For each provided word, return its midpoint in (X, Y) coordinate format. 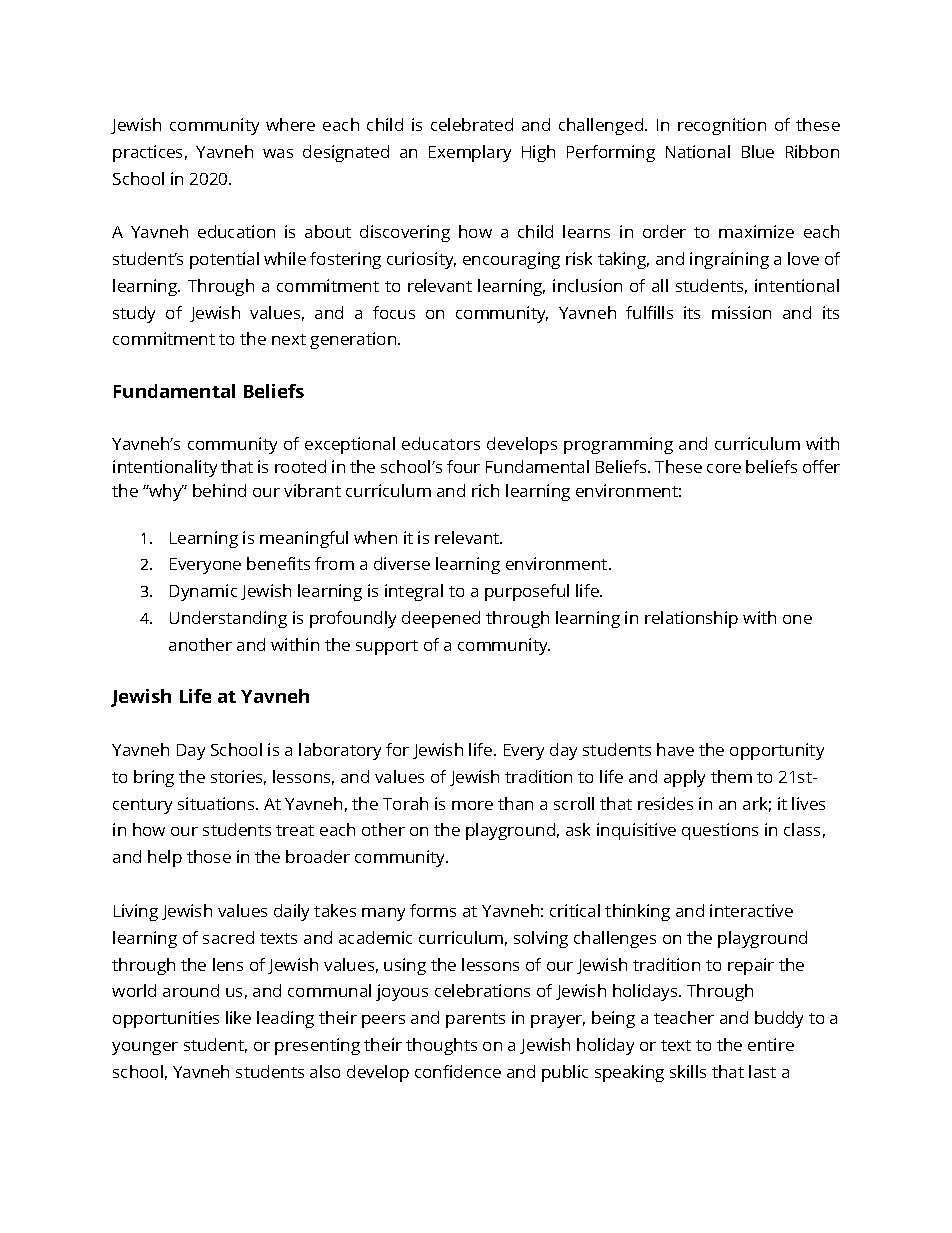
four (463, 466)
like (238, 1017)
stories (238, 777)
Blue (758, 151)
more (472, 805)
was (278, 153)
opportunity (777, 751)
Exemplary (470, 153)
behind (219, 490)
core (724, 468)
